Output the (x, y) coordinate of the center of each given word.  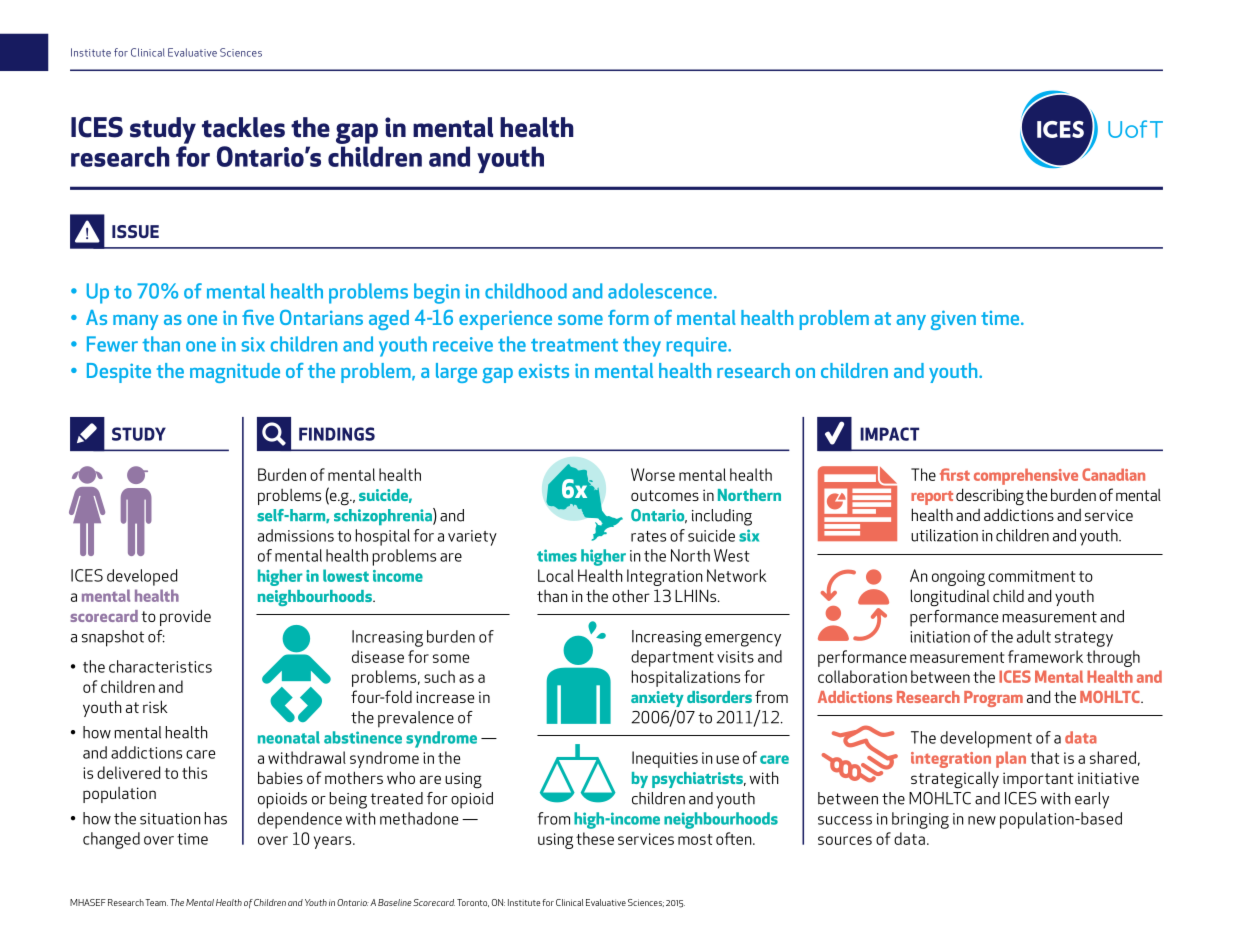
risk (155, 706)
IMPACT (889, 434)
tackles (243, 127)
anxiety (657, 699)
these (595, 838)
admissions (296, 535)
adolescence (661, 291)
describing (990, 497)
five (258, 317)
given (953, 320)
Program (993, 699)
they (642, 346)
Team (156, 902)
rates (648, 536)
